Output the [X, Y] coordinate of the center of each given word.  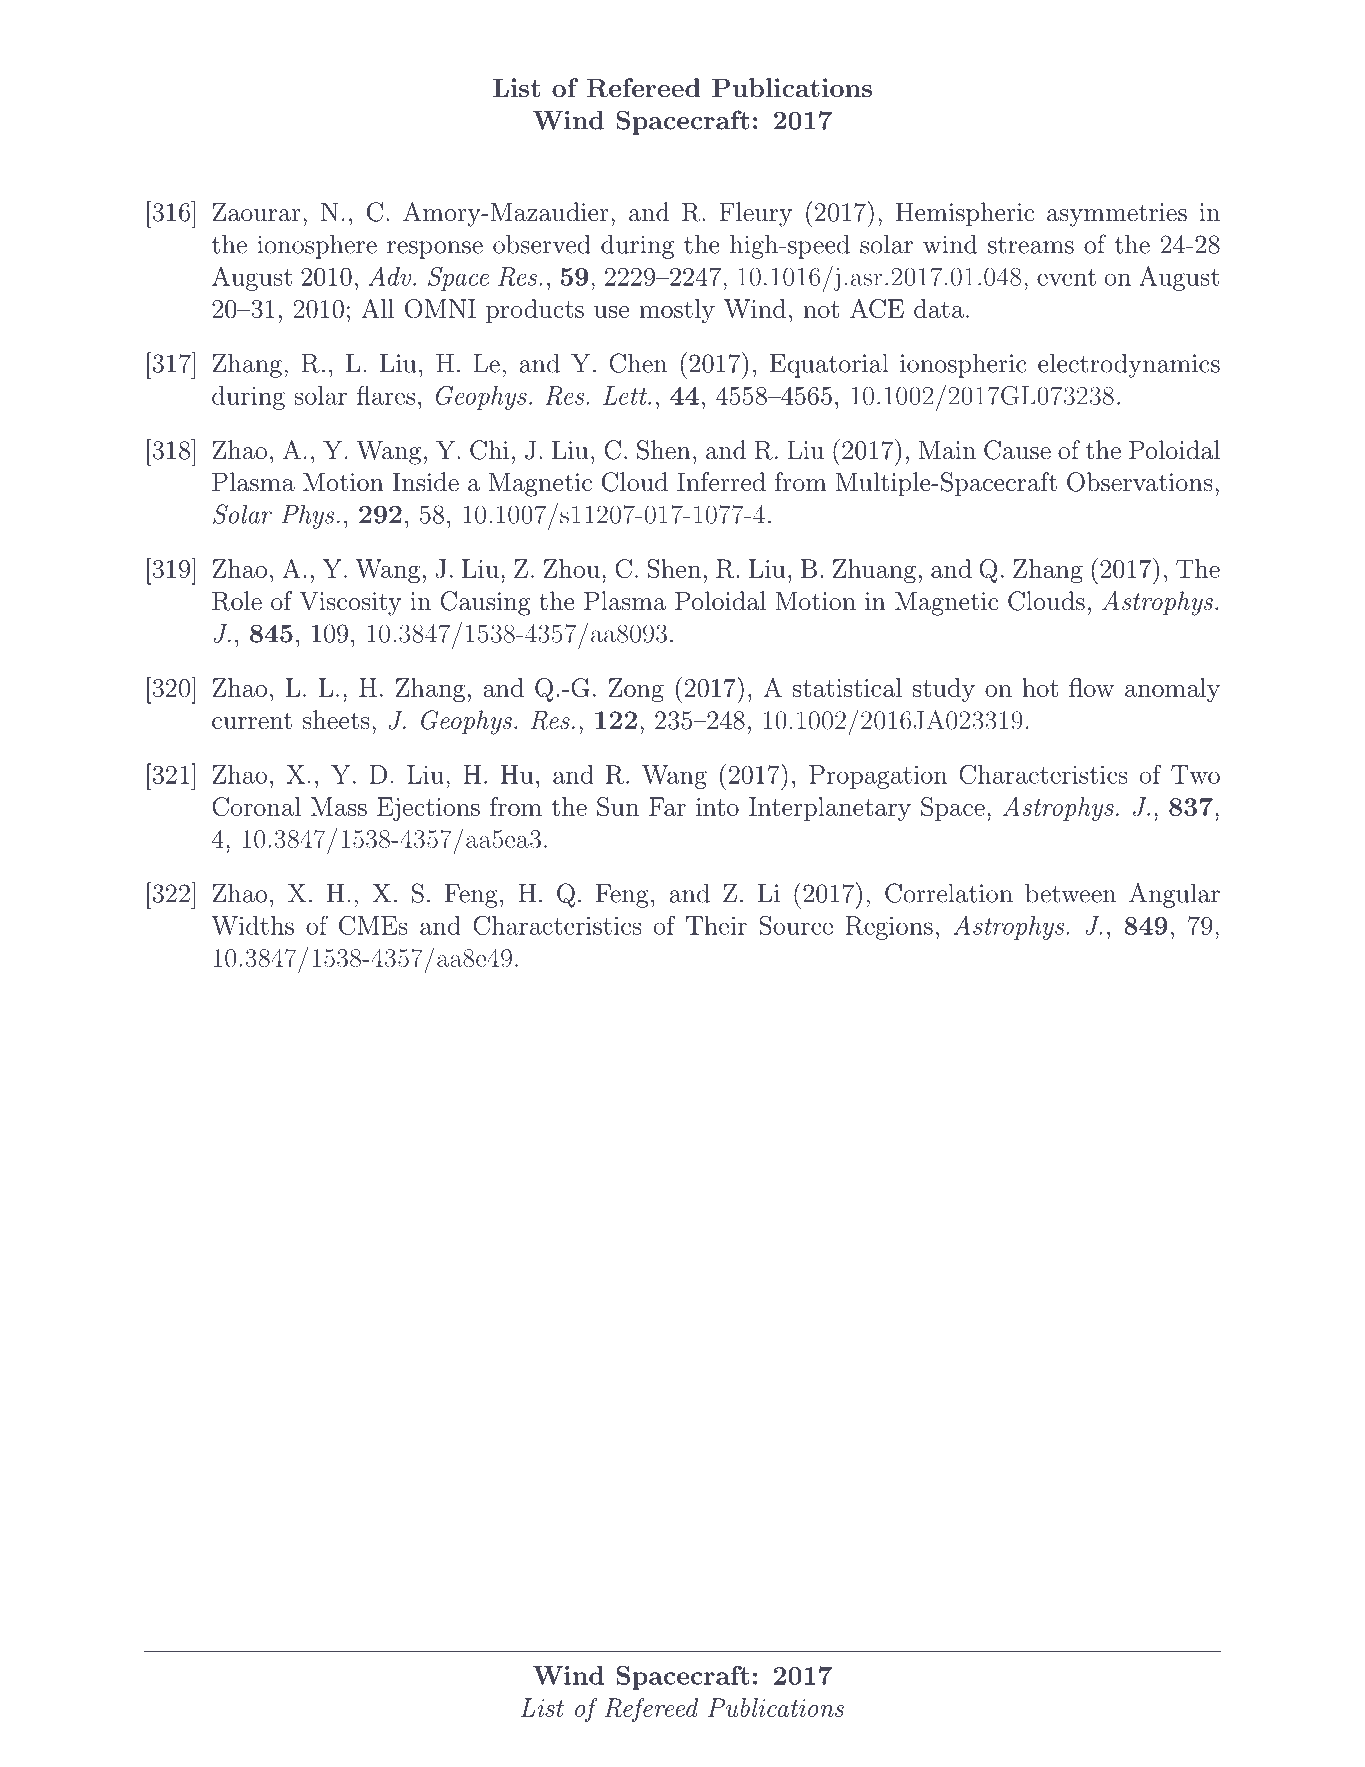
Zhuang [874, 571]
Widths [252, 925]
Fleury [755, 214]
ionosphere [317, 246]
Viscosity [350, 604]
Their [716, 925]
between [1070, 893]
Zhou [572, 568]
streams [1031, 245]
